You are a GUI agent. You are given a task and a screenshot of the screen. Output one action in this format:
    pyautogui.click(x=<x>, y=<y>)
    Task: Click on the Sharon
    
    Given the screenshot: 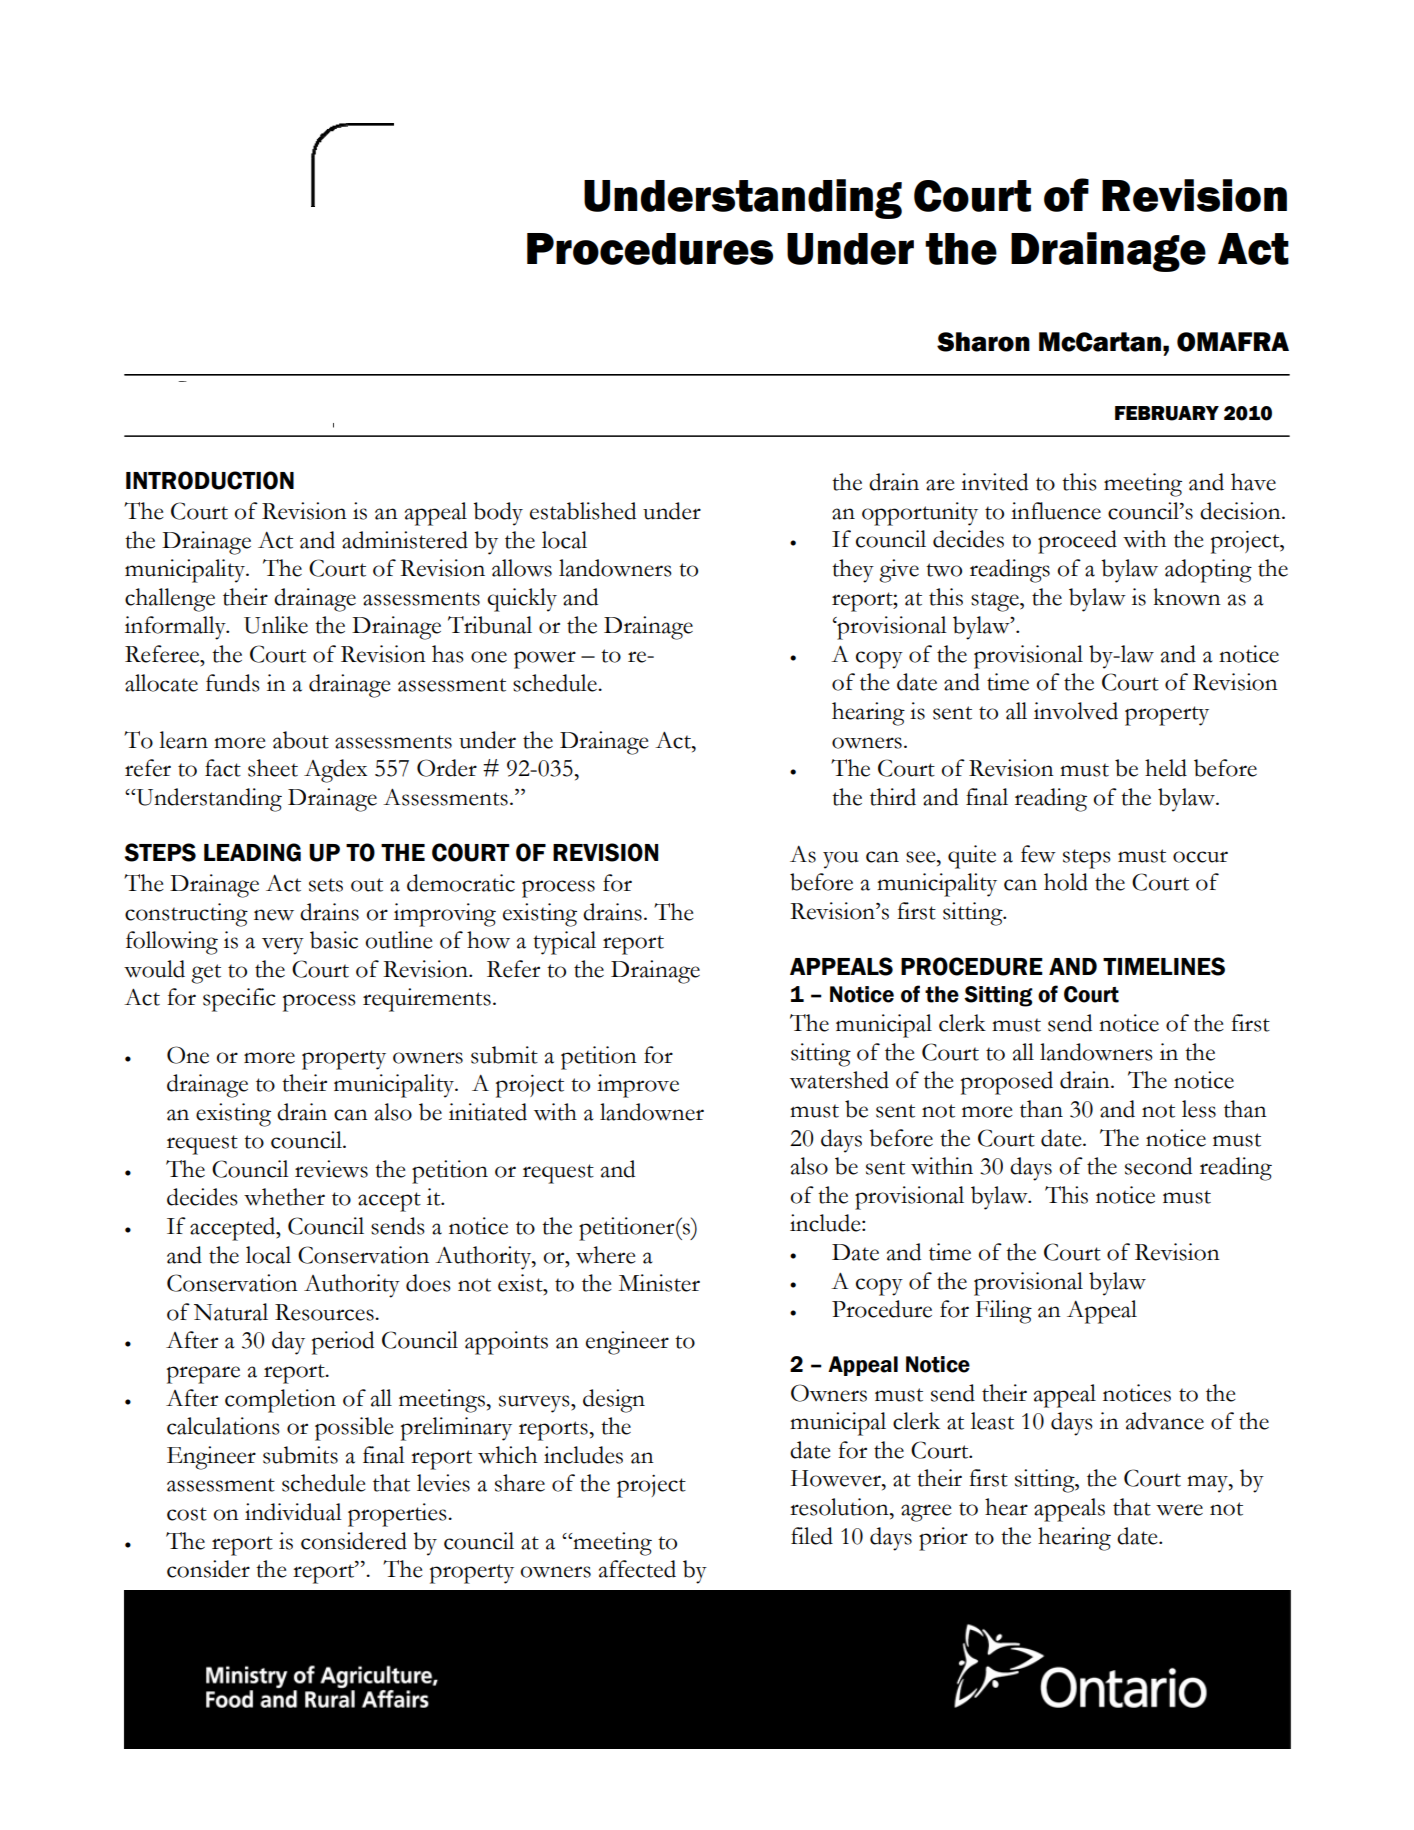 What is the action you would take?
    pyautogui.click(x=983, y=342)
